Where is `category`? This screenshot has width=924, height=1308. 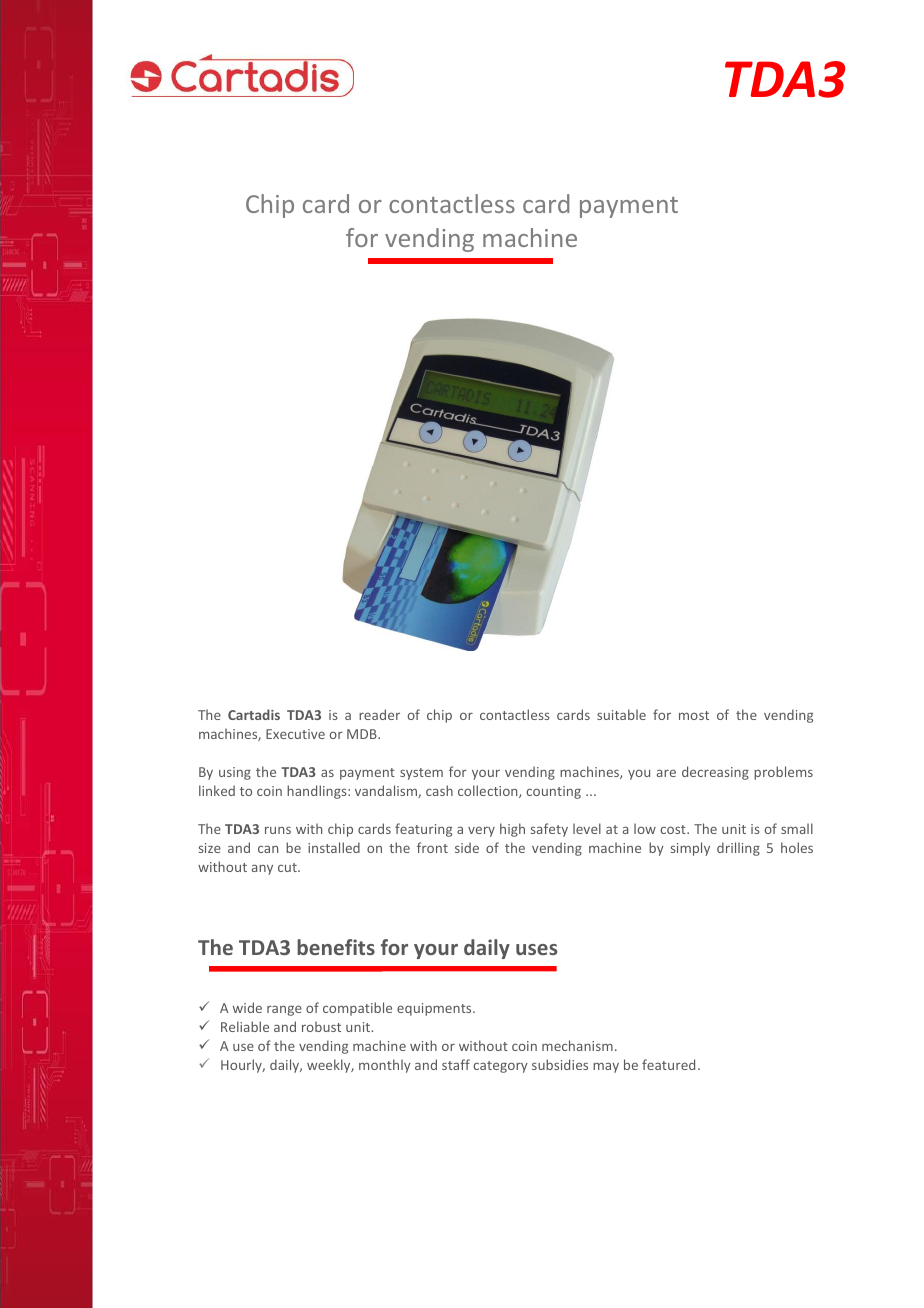 category is located at coordinates (500, 1067).
